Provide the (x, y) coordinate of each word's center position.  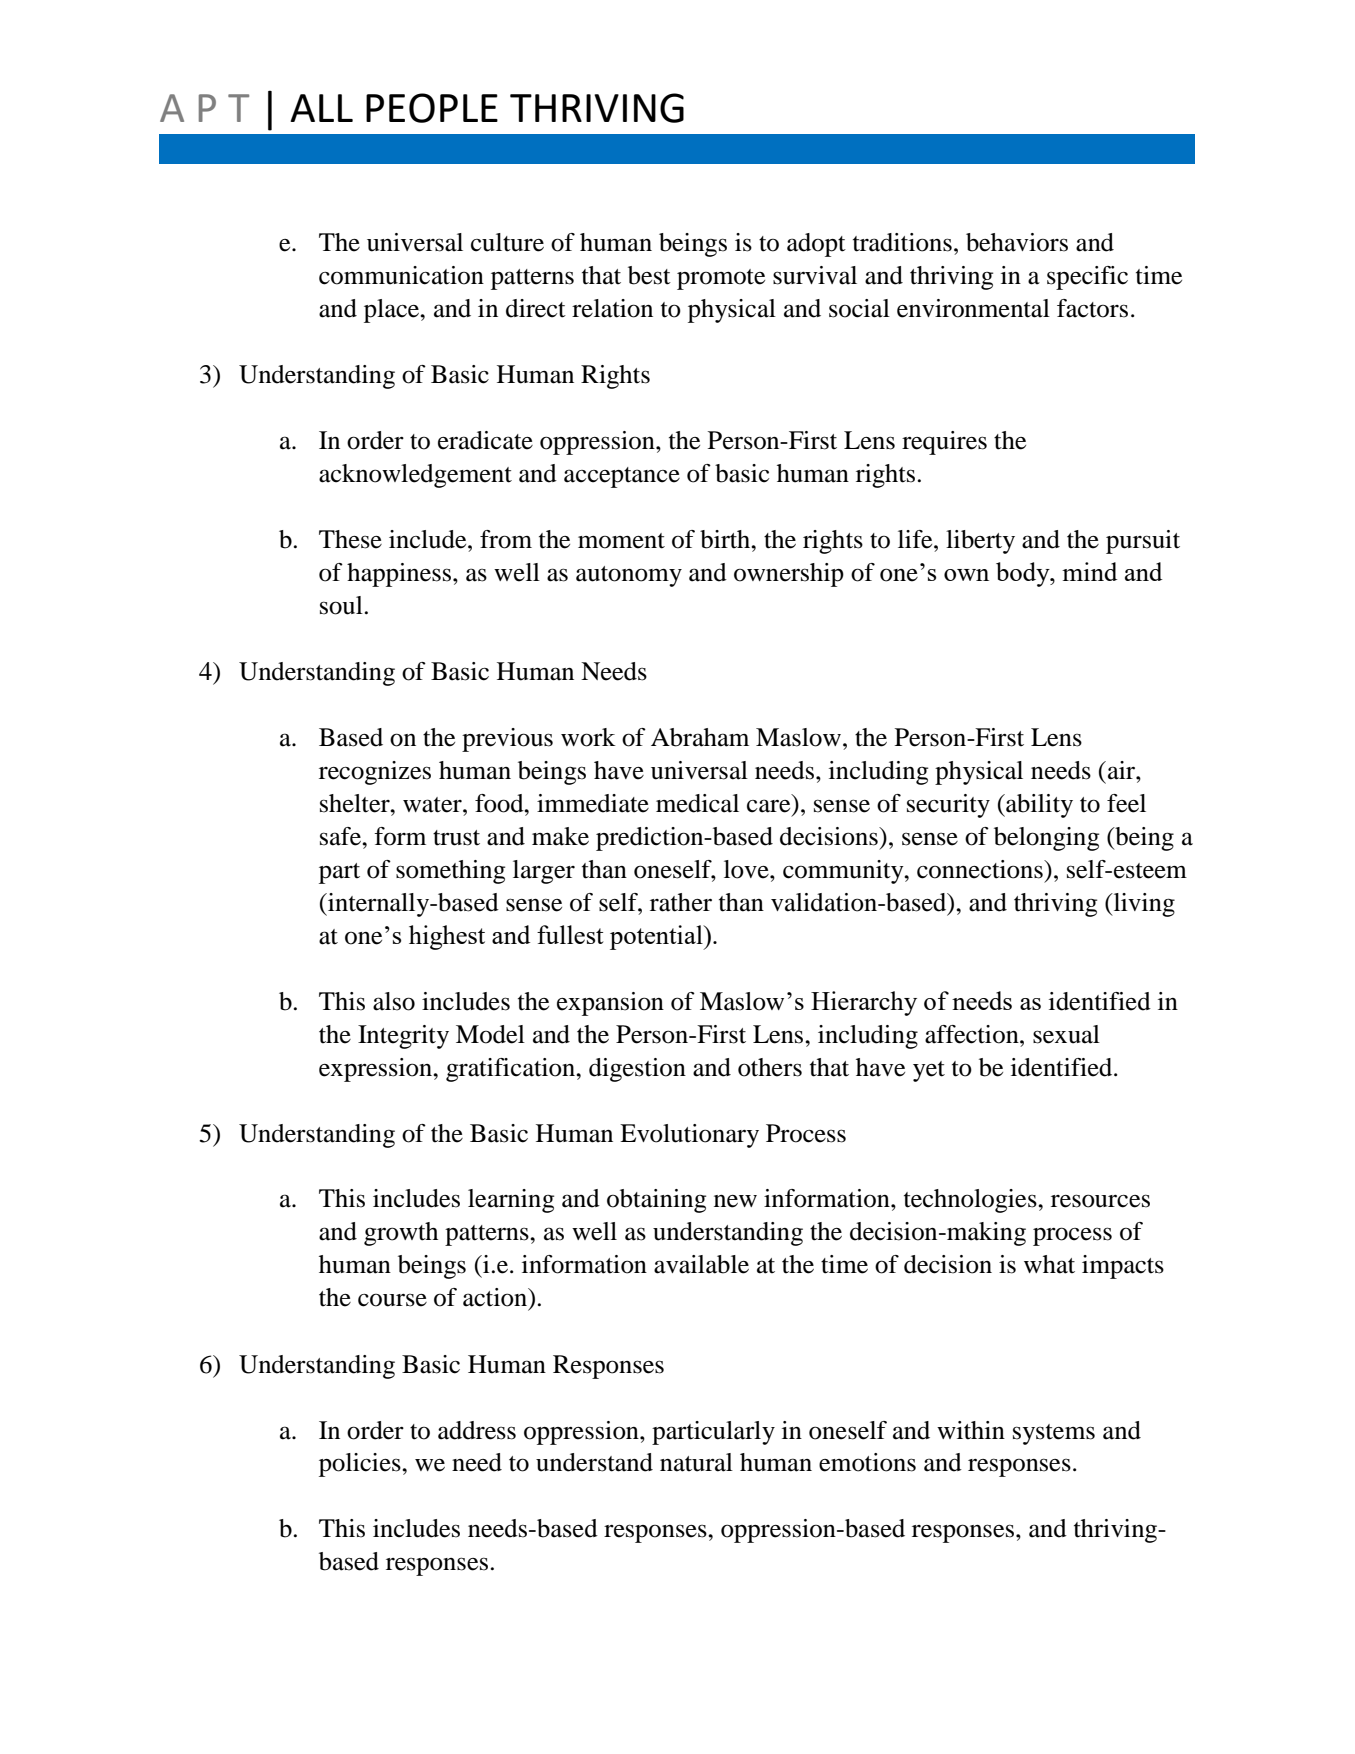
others (770, 1067)
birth (726, 539)
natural (696, 1462)
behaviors (1017, 242)
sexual (1066, 1034)
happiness (400, 575)
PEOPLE (432, 108)
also (394, 1001)
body (1024, 574)
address (477, 1430)
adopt (816, 245)
